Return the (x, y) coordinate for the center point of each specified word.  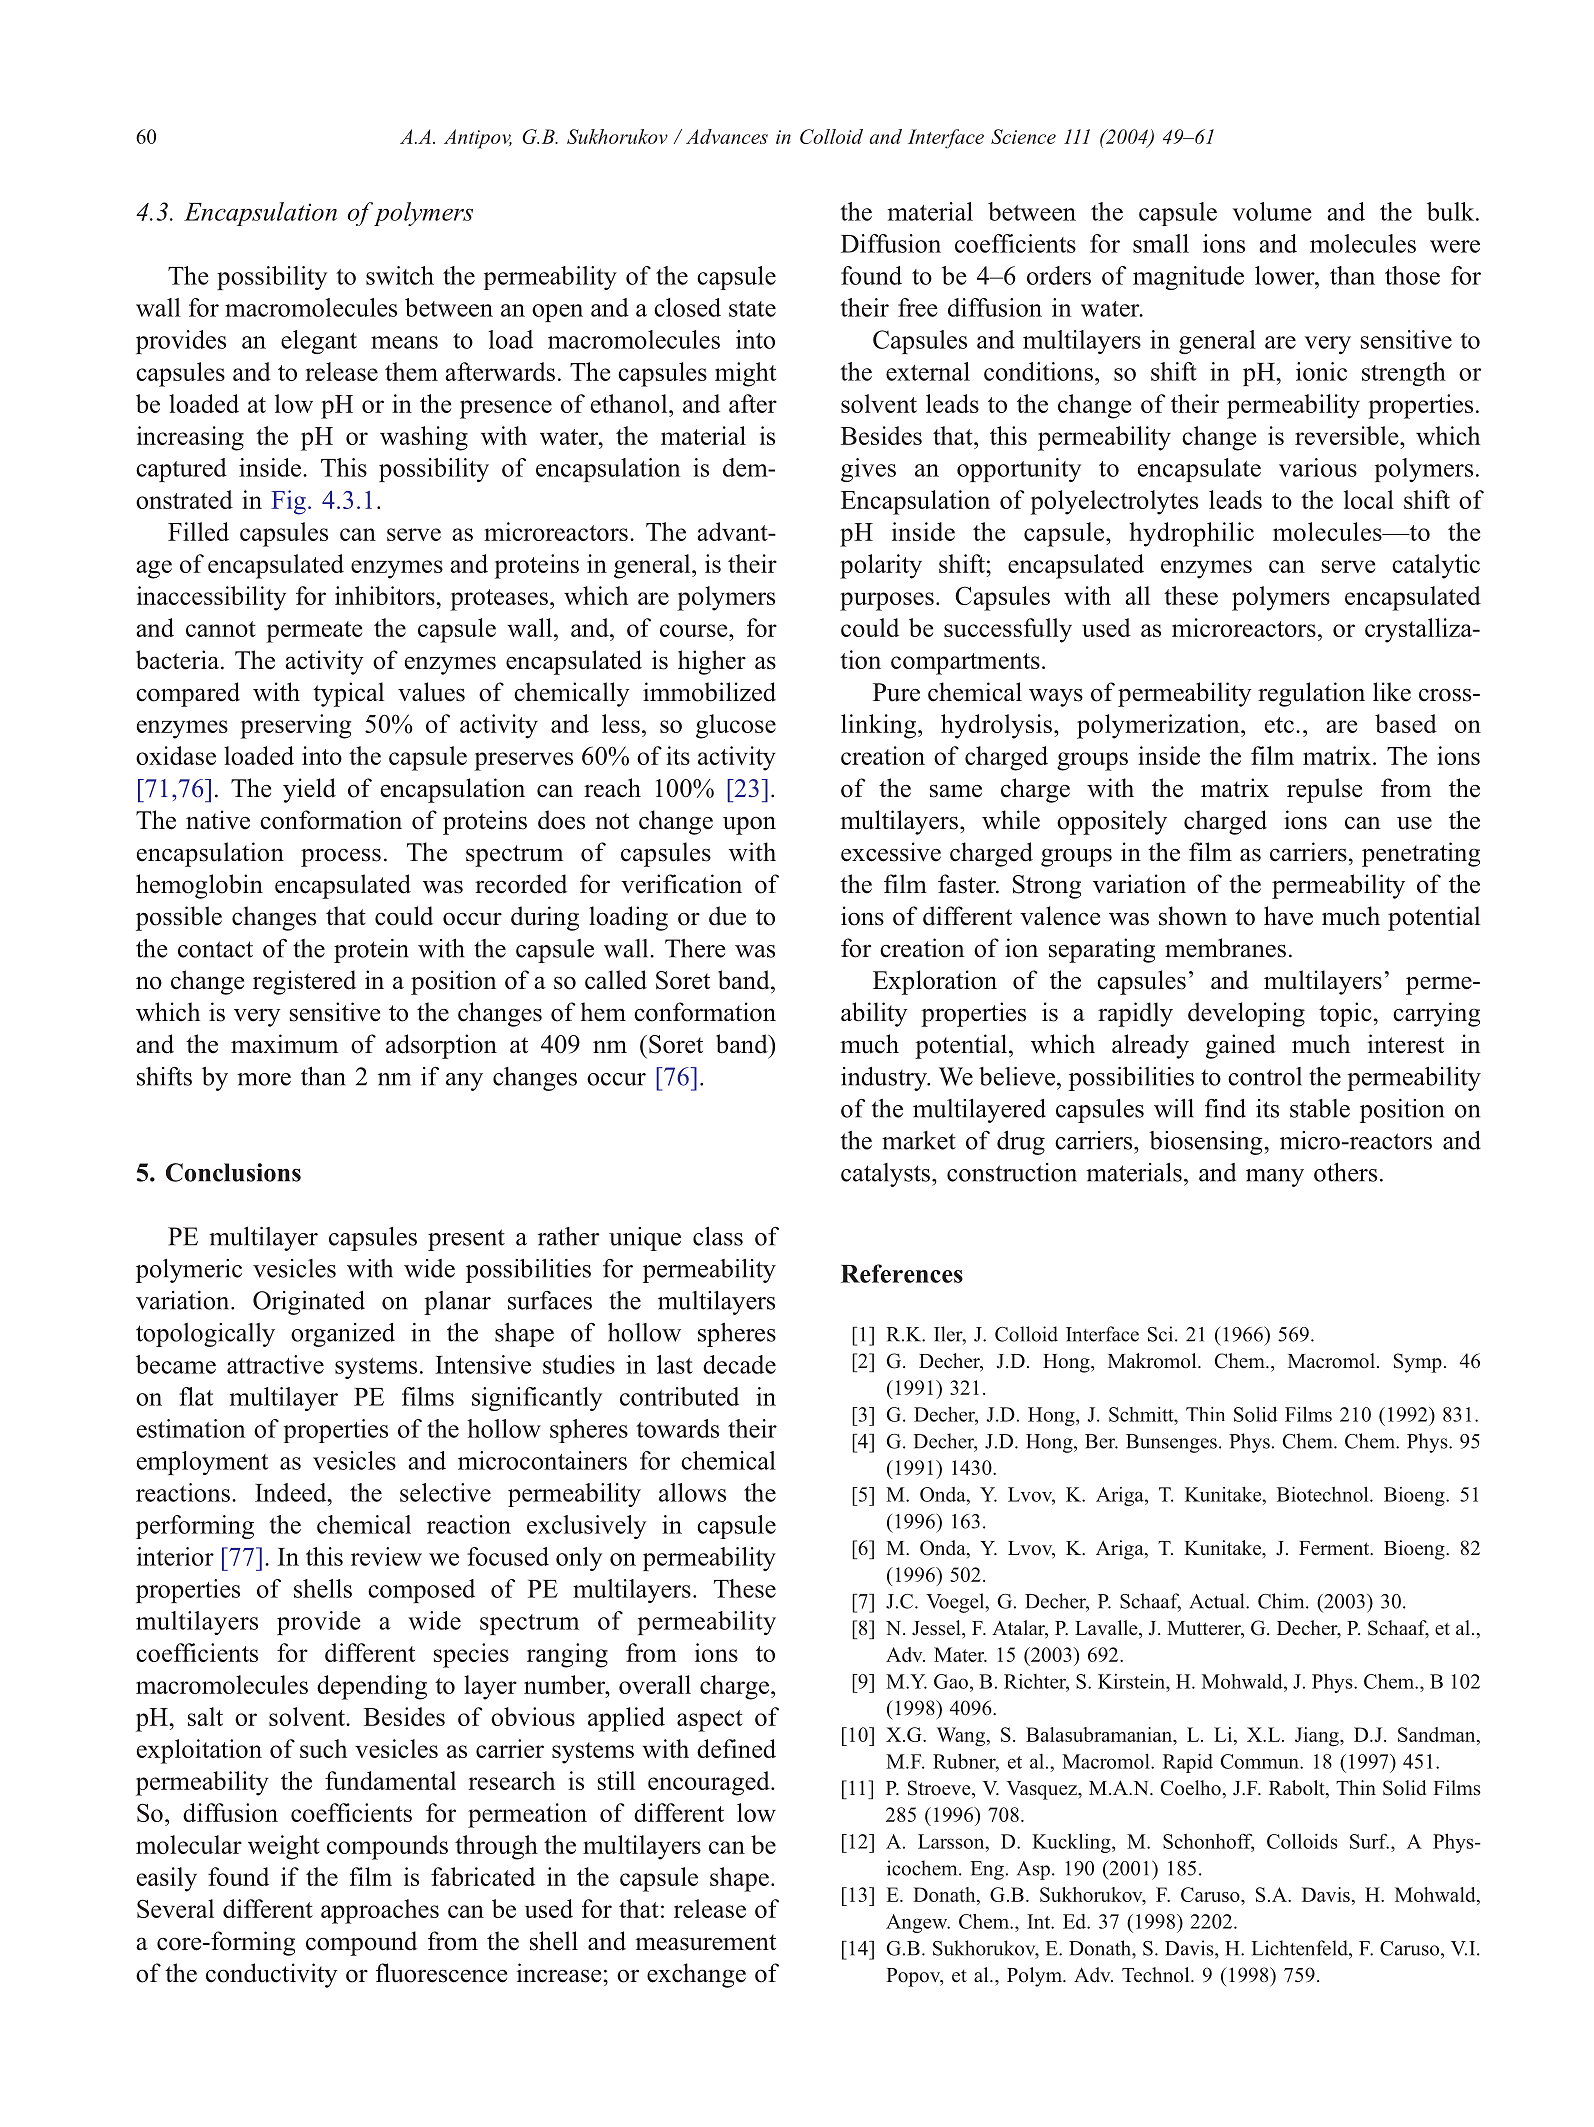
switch (400, 275)
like (1392, 692)
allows (692, 1492)
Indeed (292, 1492)
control (1265, 1076)
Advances (727, 136)
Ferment (1335, 1548)
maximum (284, 1044)
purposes (887, 601)
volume (1272, 211)
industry (885, 1079)
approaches (380, 1911)
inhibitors (385, 595)
